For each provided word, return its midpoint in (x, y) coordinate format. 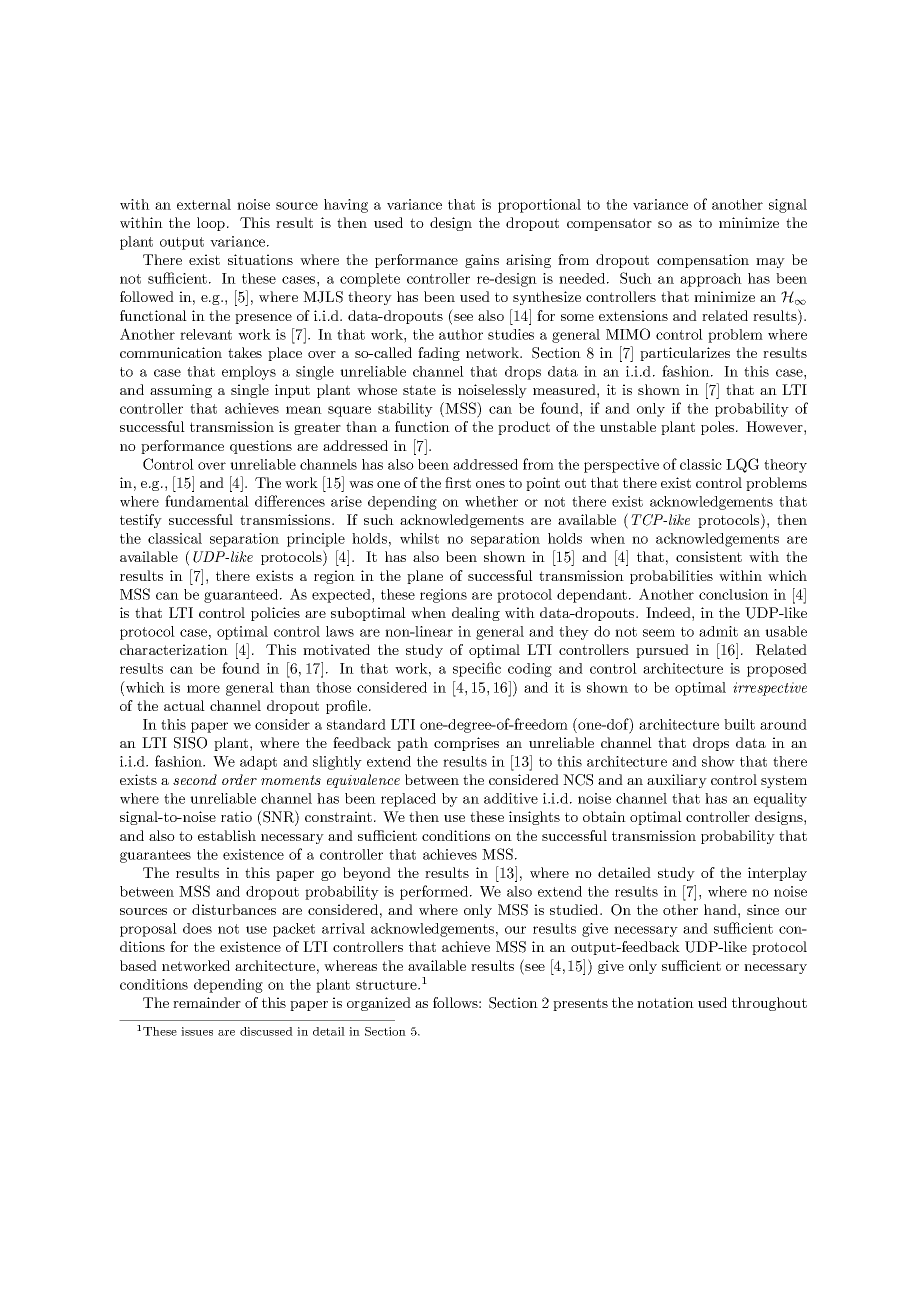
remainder (207, 1002)
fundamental (207, 501)
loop (211, 224)
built (739, 724)
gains (482, 261)
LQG (742, 465)
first (458, 482)
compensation (703, 261)
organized (379, 1004)
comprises (466, 744)
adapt (258, 763)
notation (665, 1002)
